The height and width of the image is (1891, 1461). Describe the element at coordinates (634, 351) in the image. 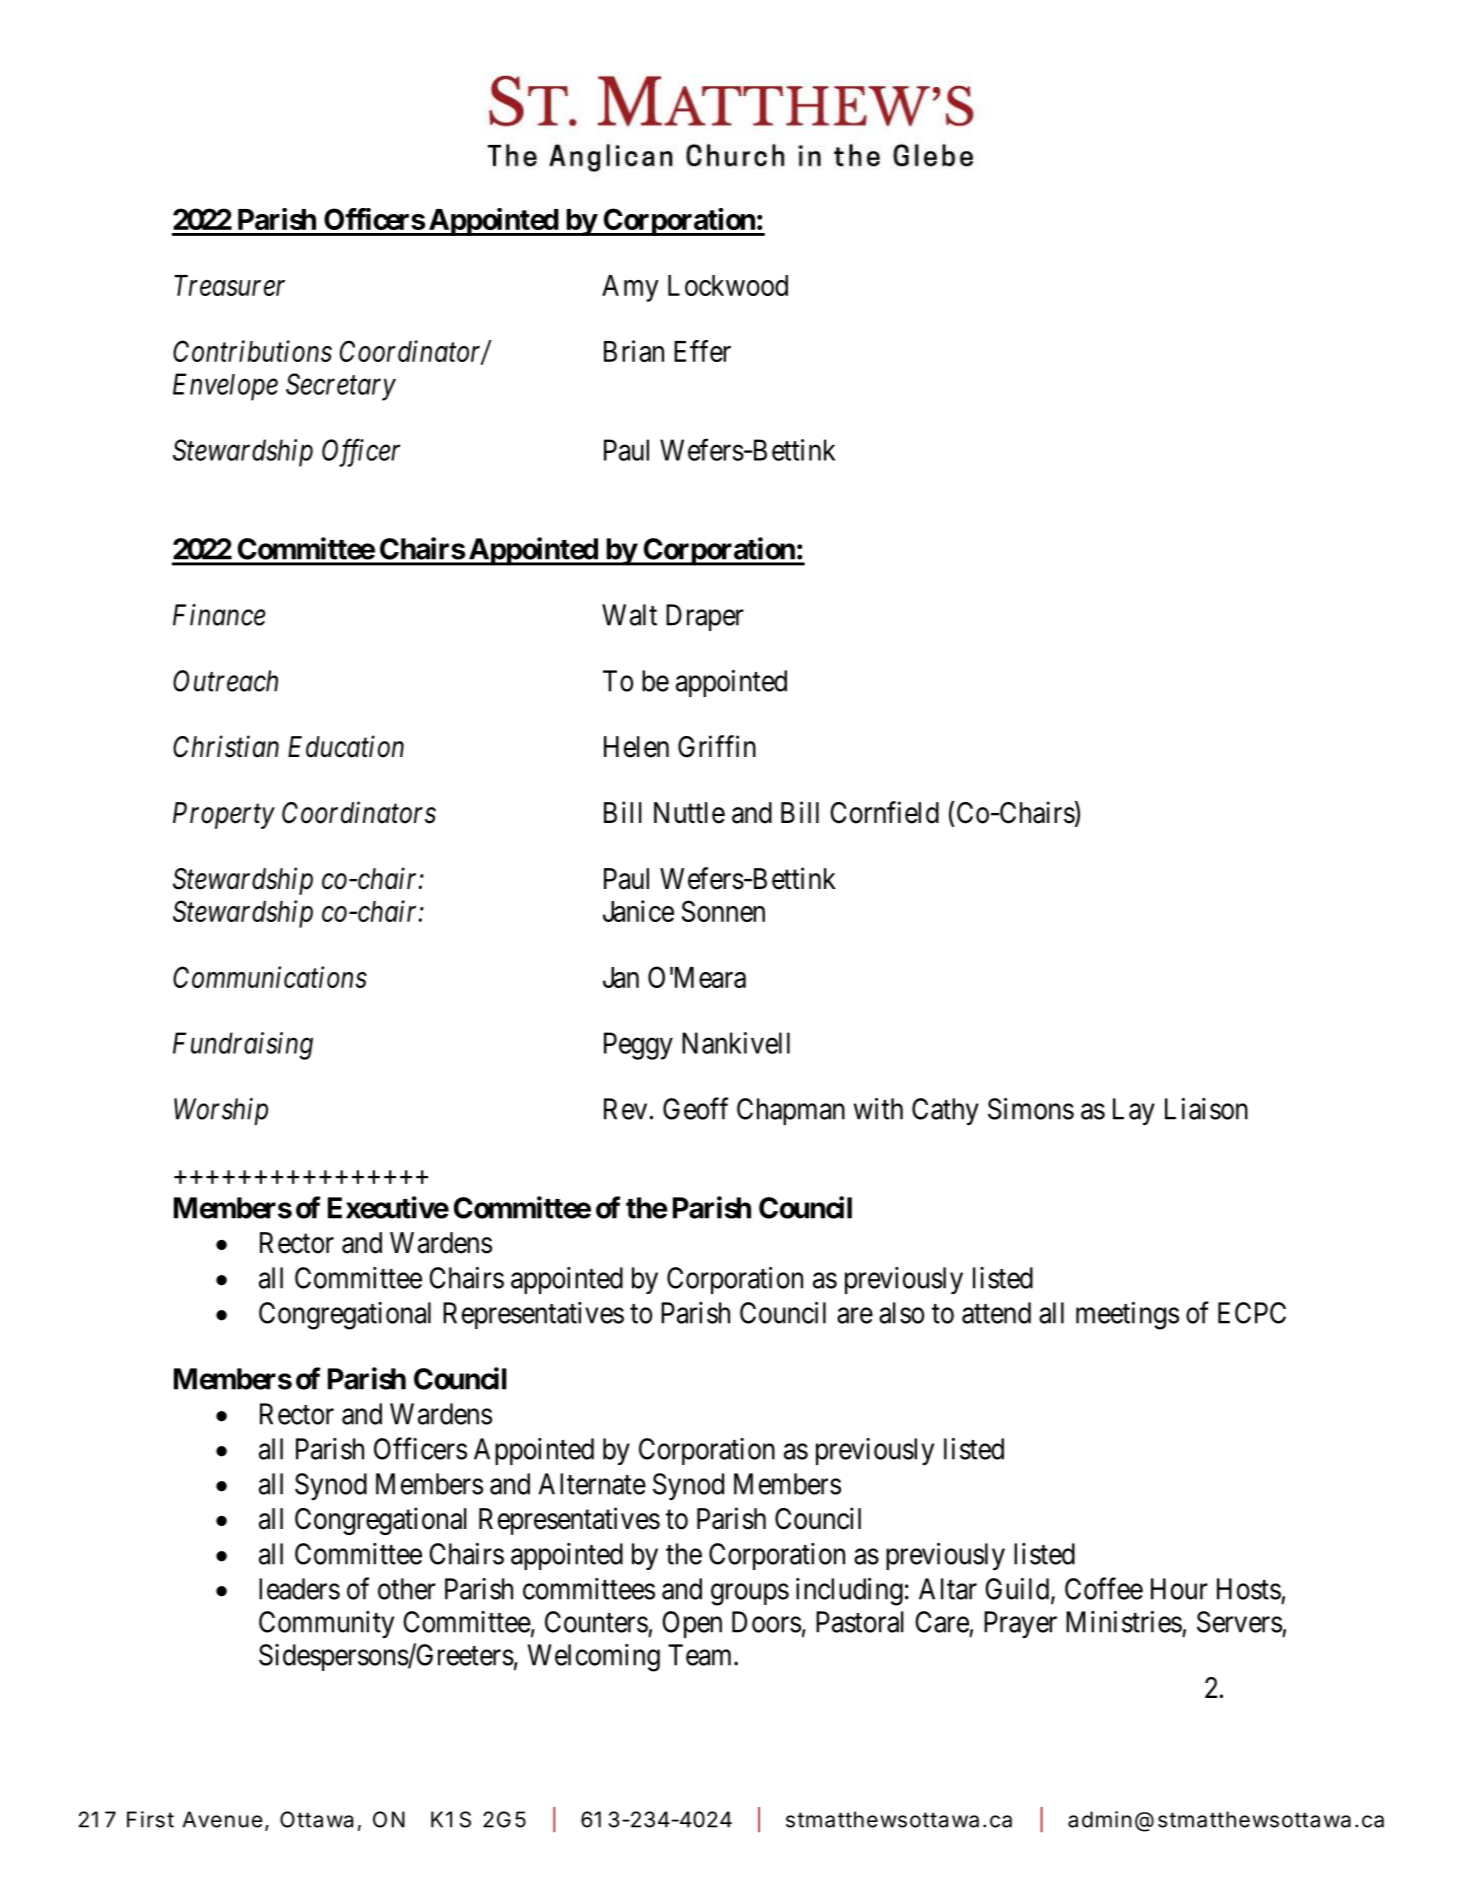

I see `Brian` at that location.
